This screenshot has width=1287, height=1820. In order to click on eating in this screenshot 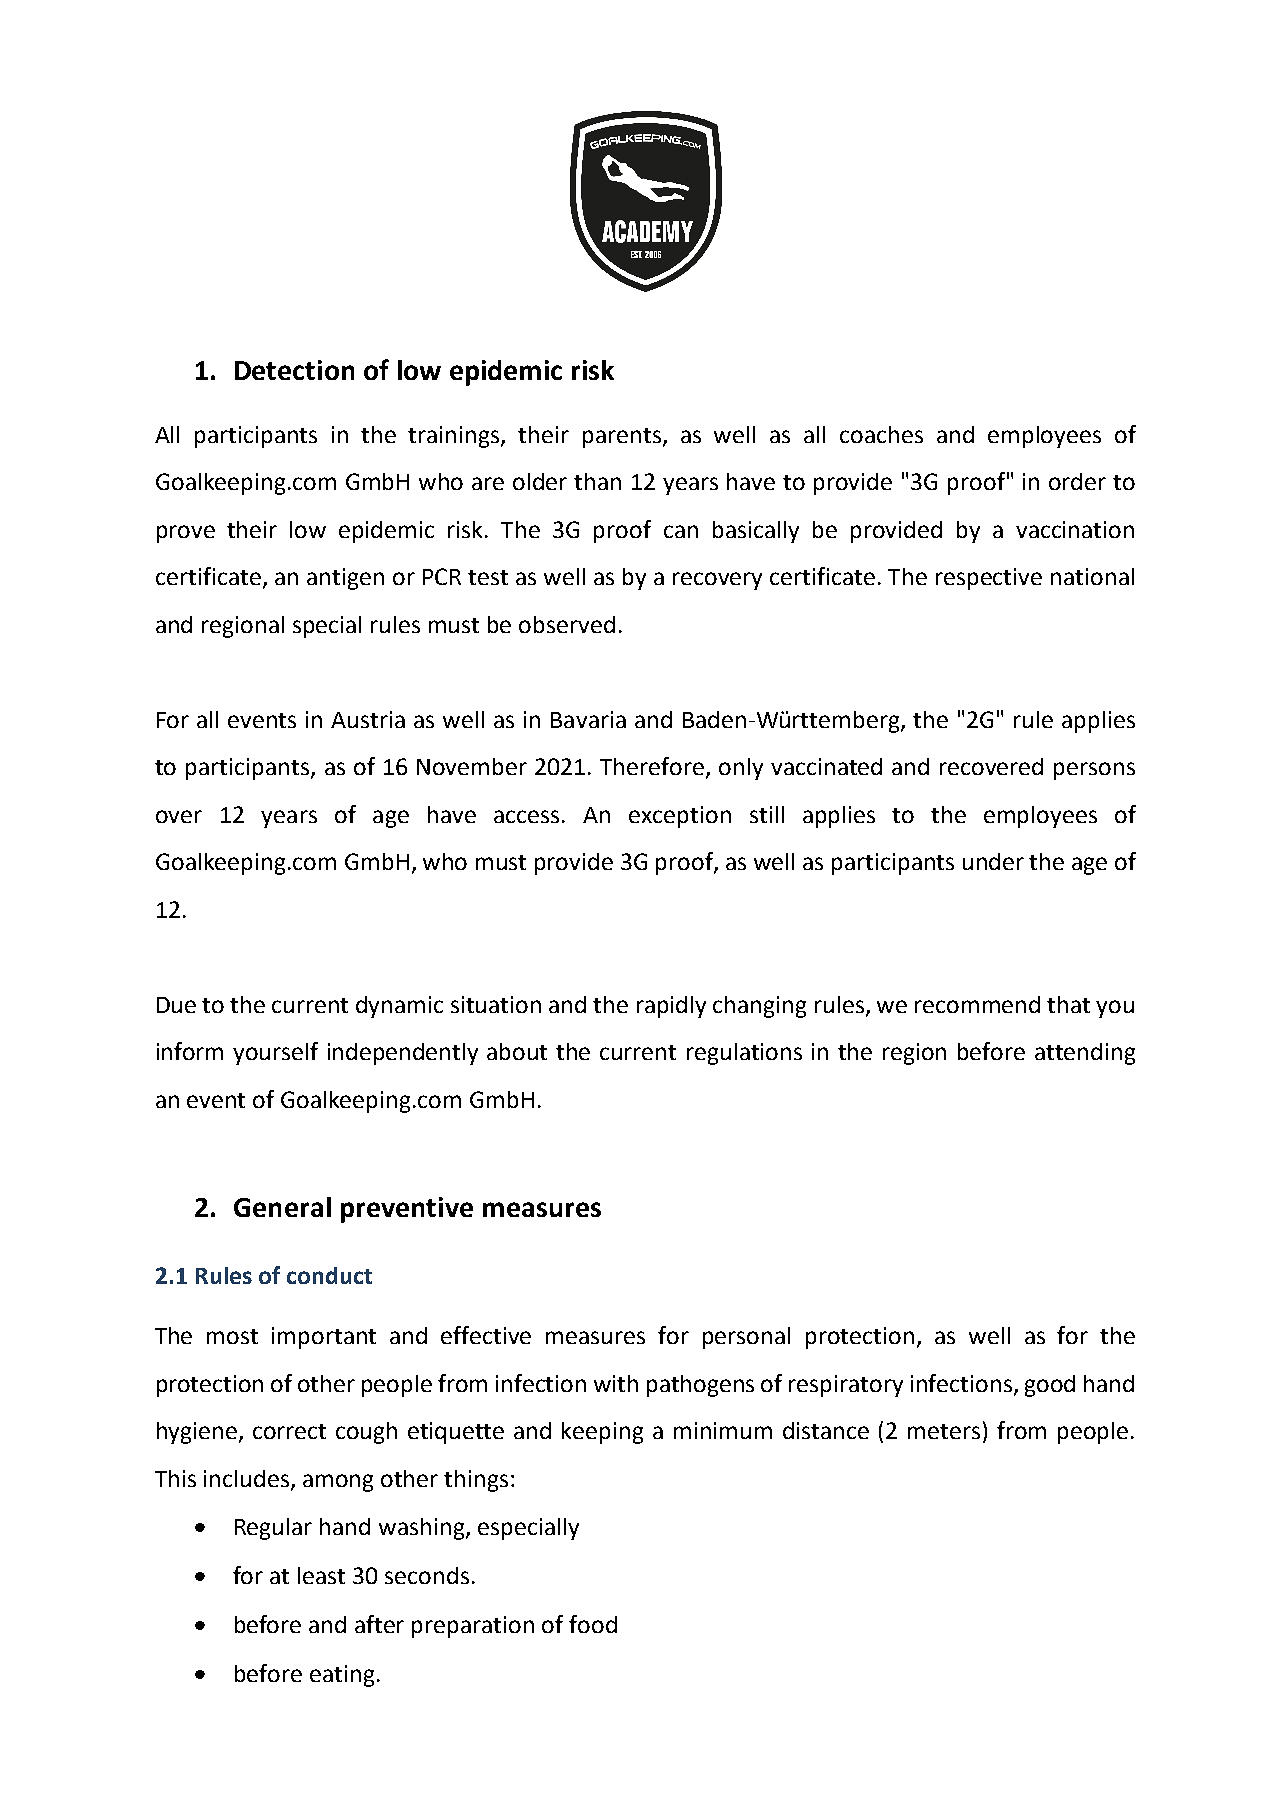, I will do `click(342, 1676)`.
